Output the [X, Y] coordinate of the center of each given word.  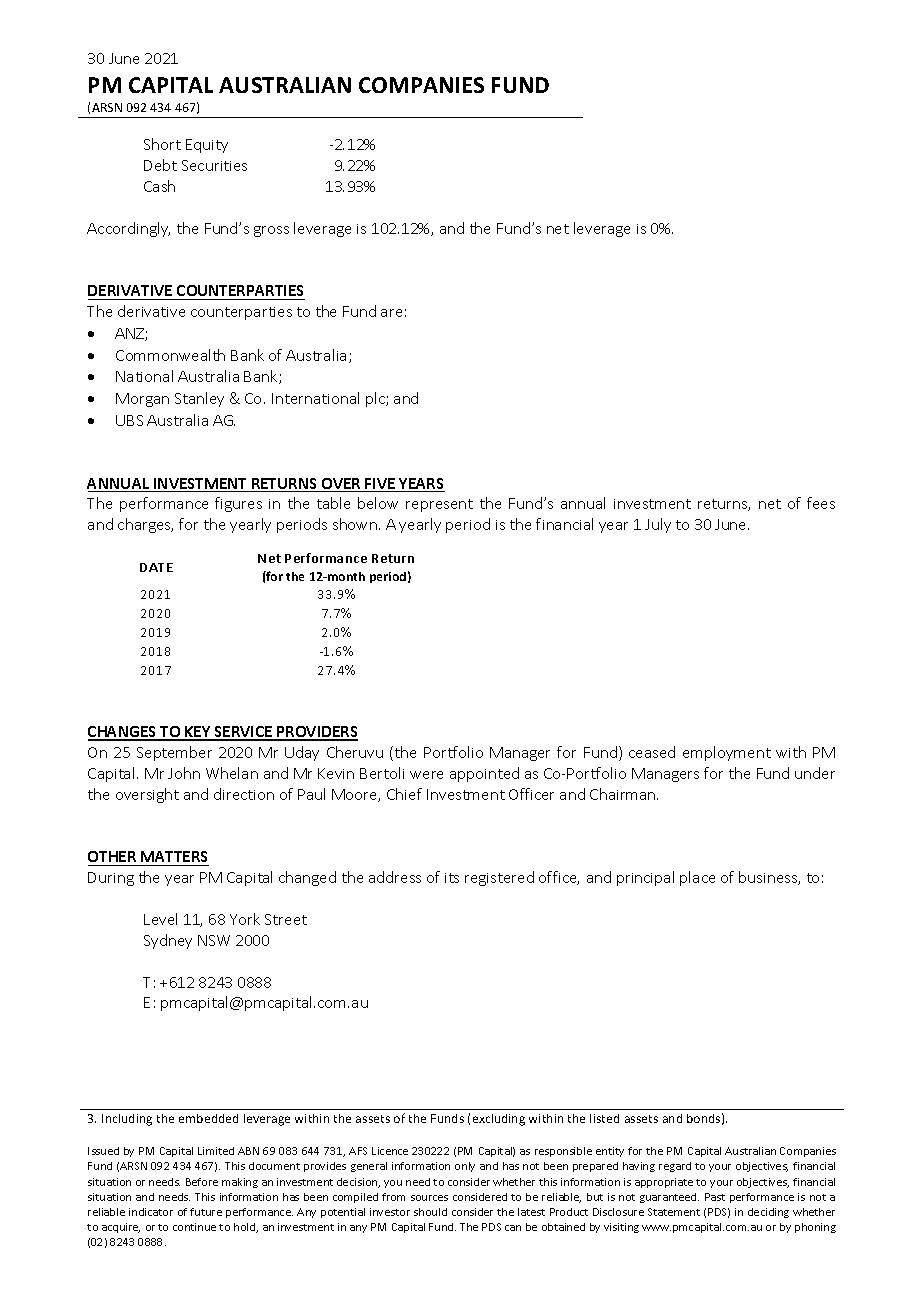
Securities [214, 165]
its [452, 878]
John [184, 773]
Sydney [168, 941]
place [697, 878]
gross [271, 231]
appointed [484, 774]
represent [439, 505]
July [658, 525]
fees [821, 503]
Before [202, 1182]
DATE [156, 567]
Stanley [199, 399]
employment [727, 753]
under [815, 773]
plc [376, 399]
